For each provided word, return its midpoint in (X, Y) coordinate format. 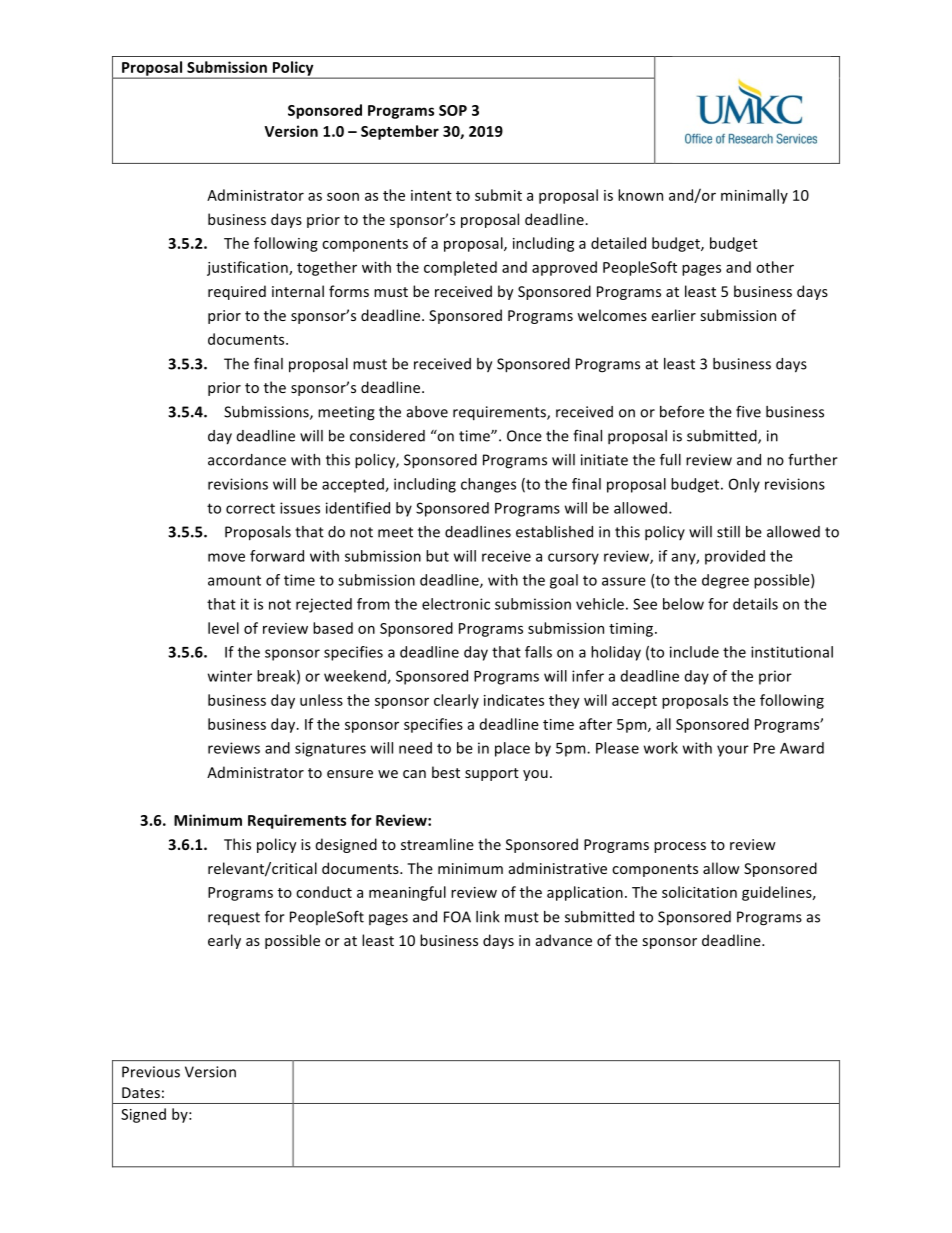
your (733, 751)
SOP (453, 110)
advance (564, 940)
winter (230, 676)
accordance (247, 460)
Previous (151, 1072)
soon (343, 197)
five (748, 412)
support (492, 774)
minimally (754, 196)
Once (524, 436)
